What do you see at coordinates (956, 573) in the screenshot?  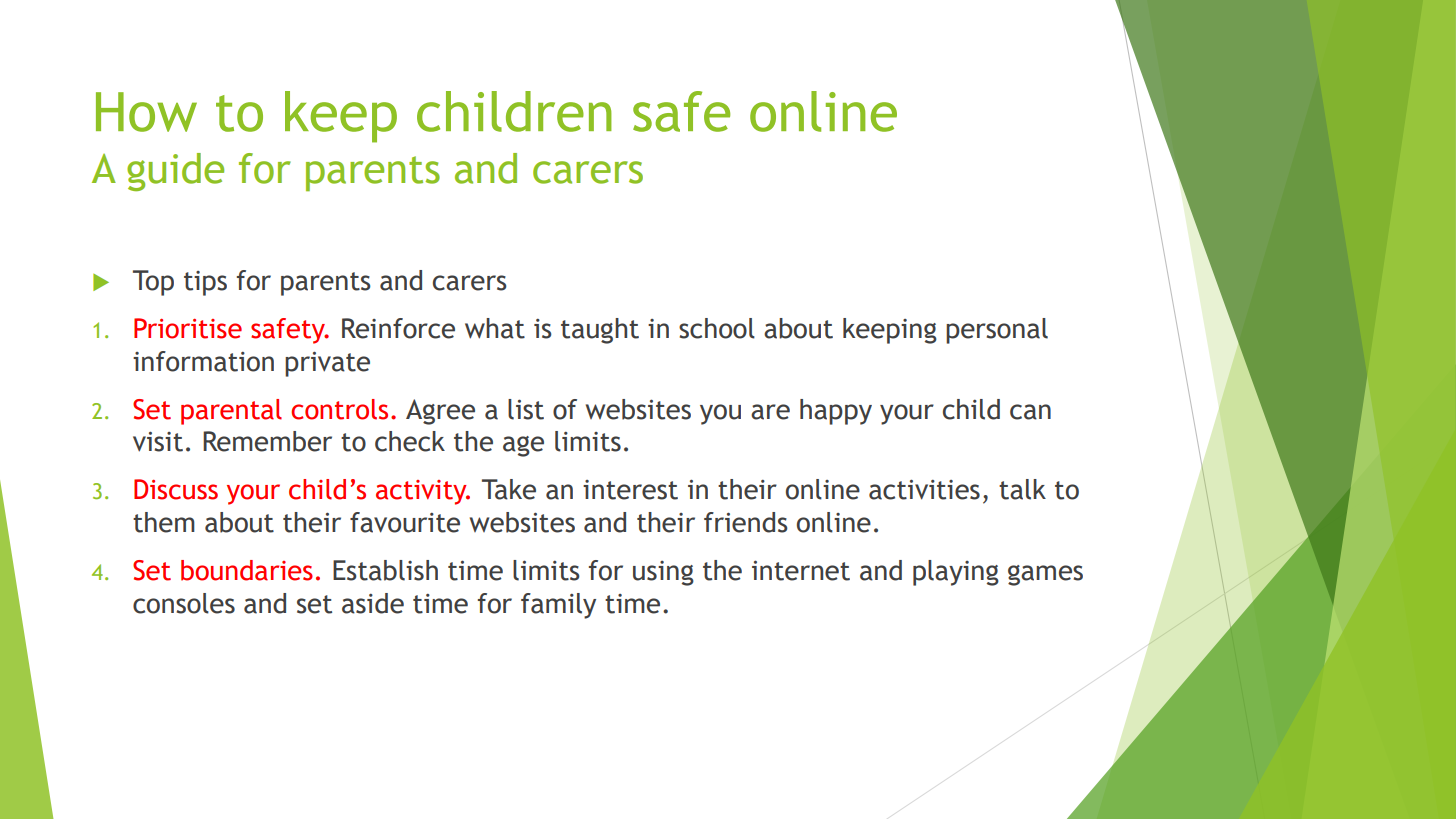 I see `playing` at bounding box center [956, 573].
